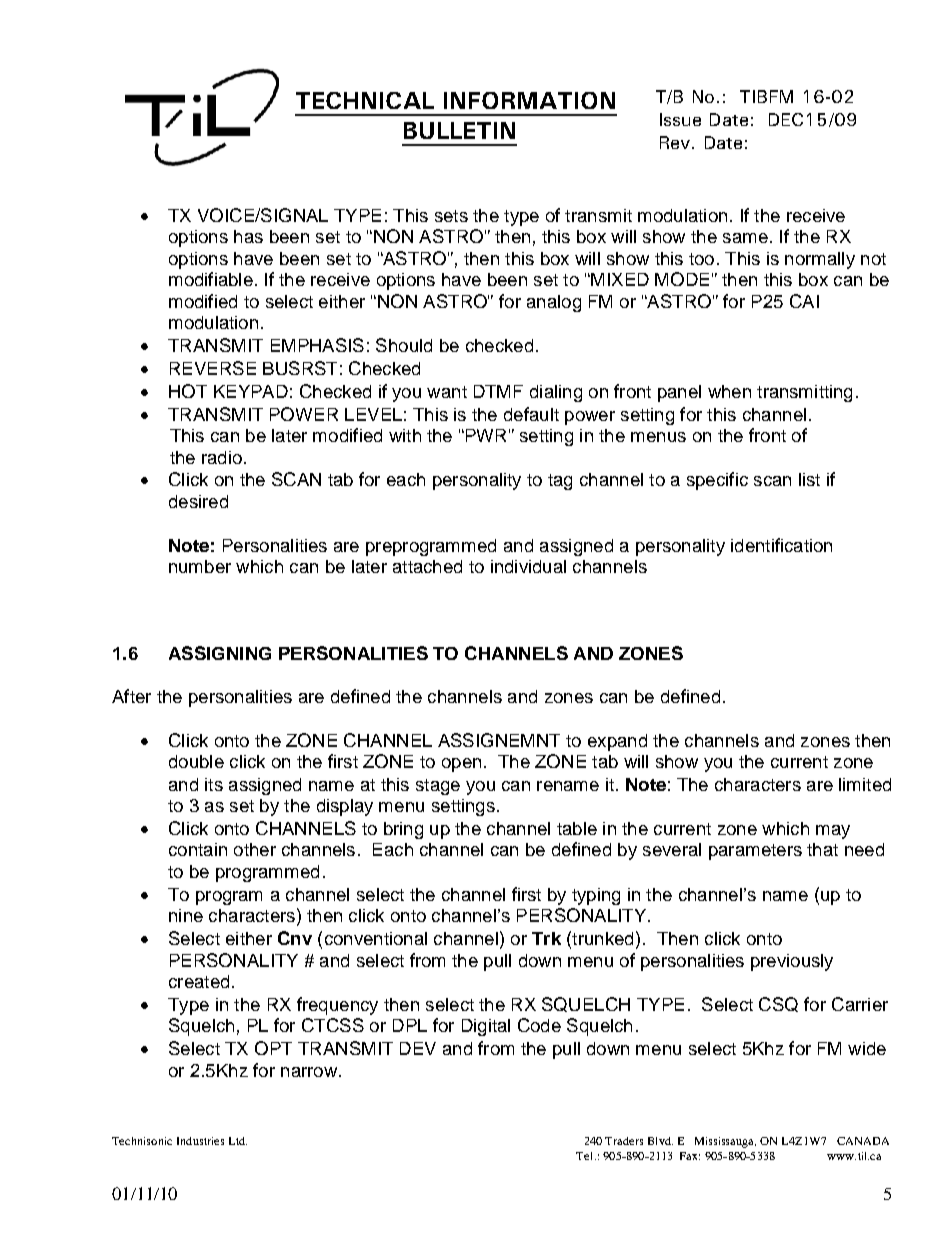 Image resolution: width=952 pixels, height=1233 pixels. What do you see at coordinates (238, 1141) in the image?
I see `Ltd` at bounding box center [238, 1141].
